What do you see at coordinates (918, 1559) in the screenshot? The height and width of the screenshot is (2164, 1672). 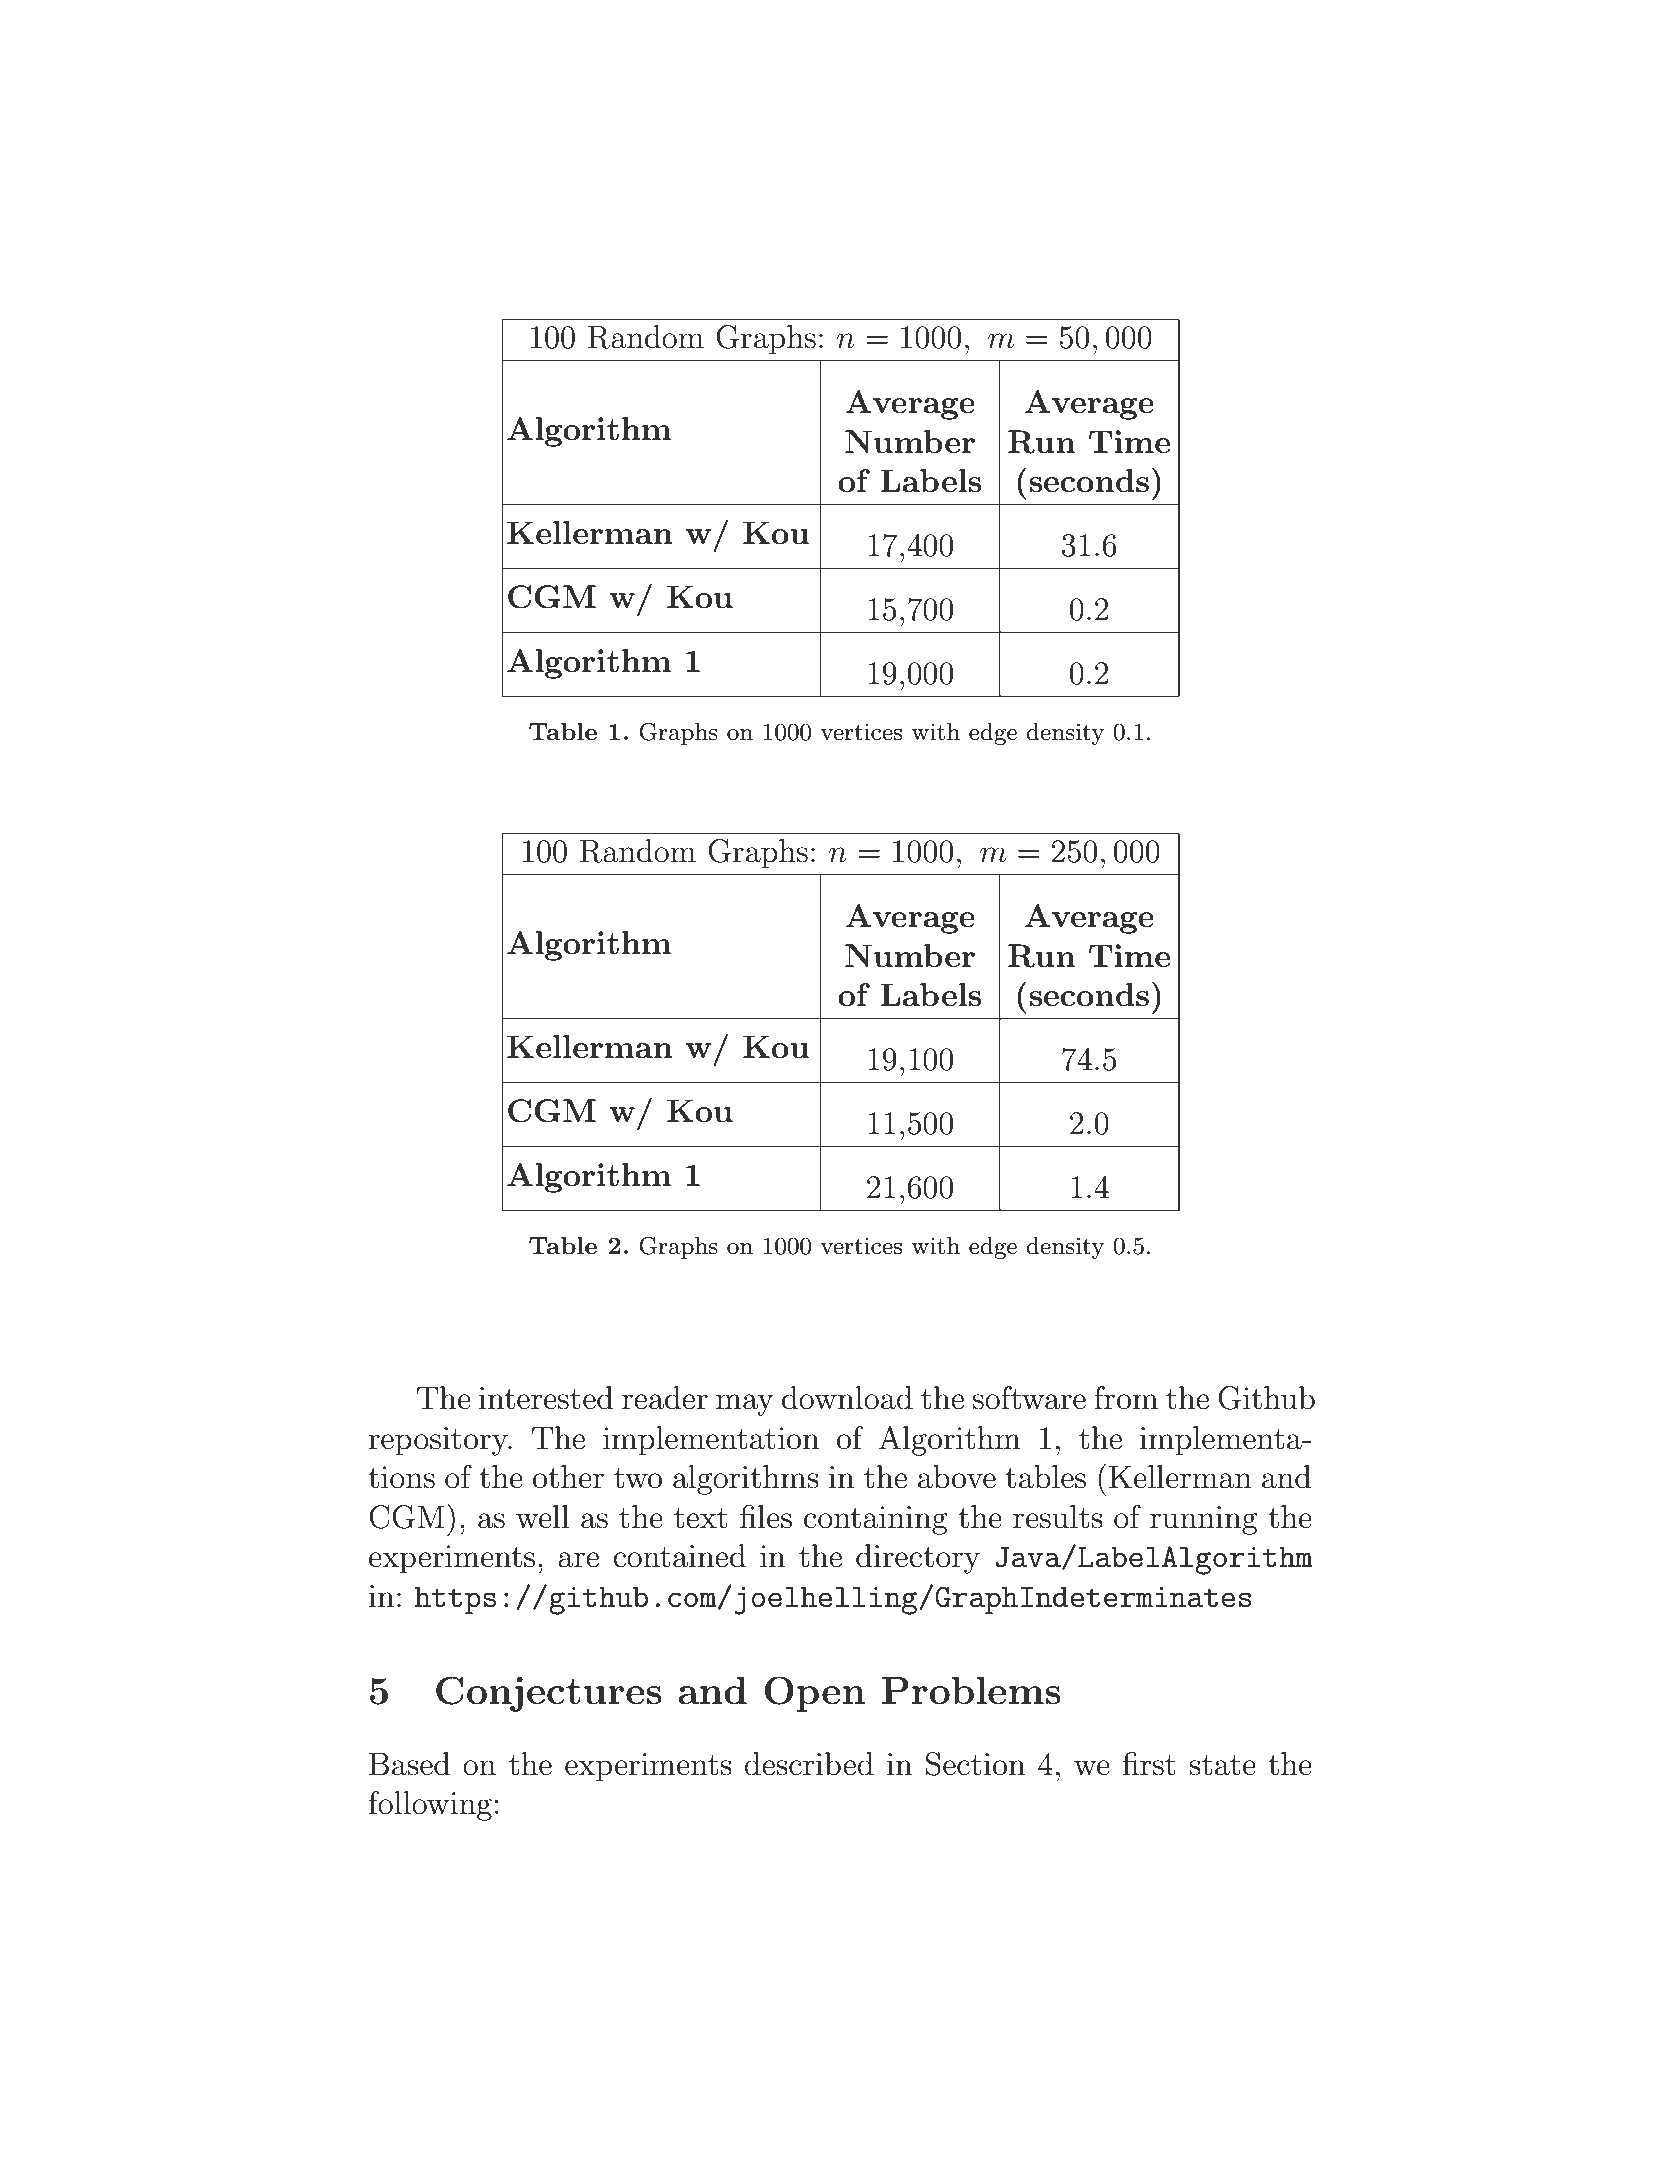 I see `directory` at bounding box center [918, 1559].
